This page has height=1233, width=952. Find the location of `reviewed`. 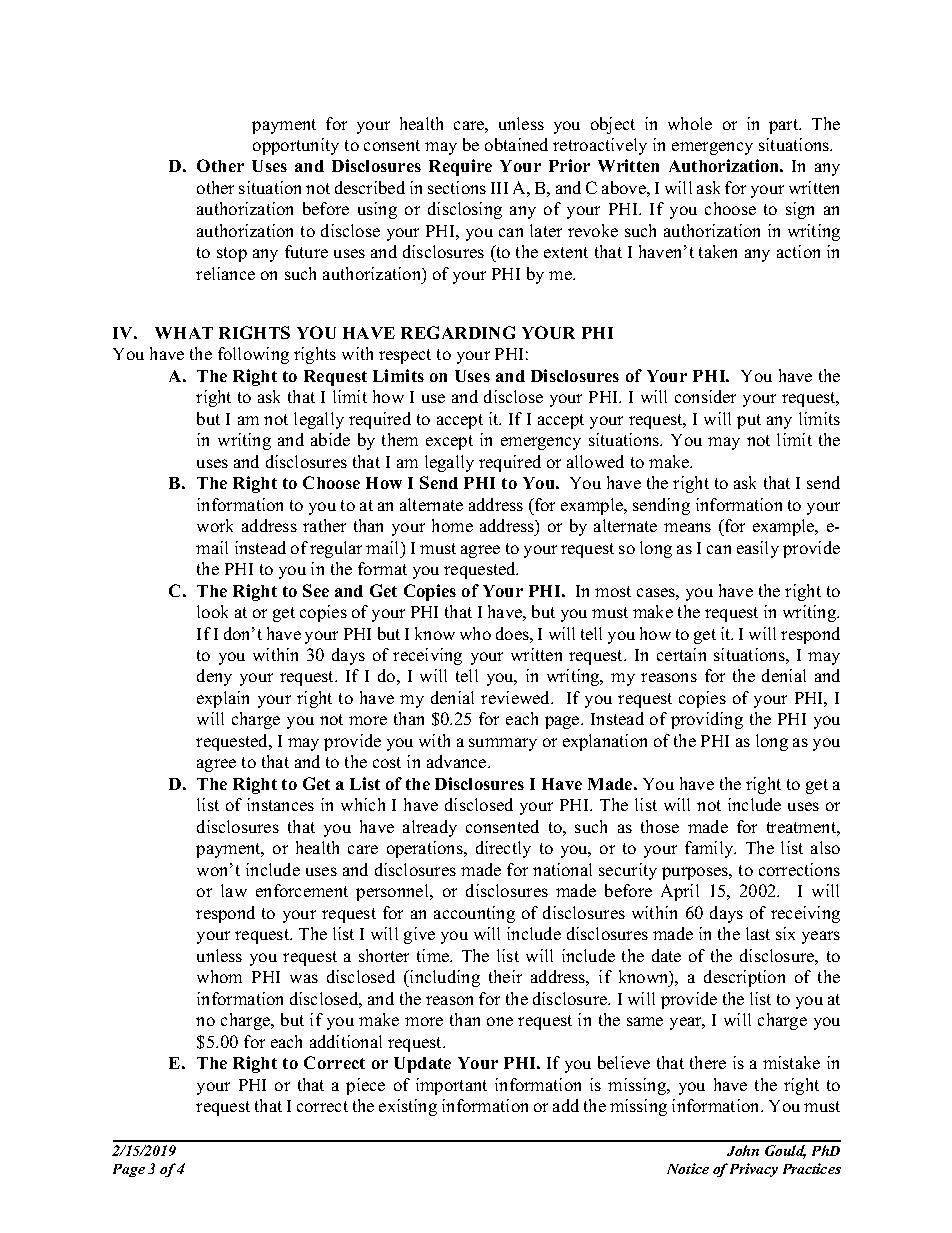

reviewed is located at coordinates (517, 697).
